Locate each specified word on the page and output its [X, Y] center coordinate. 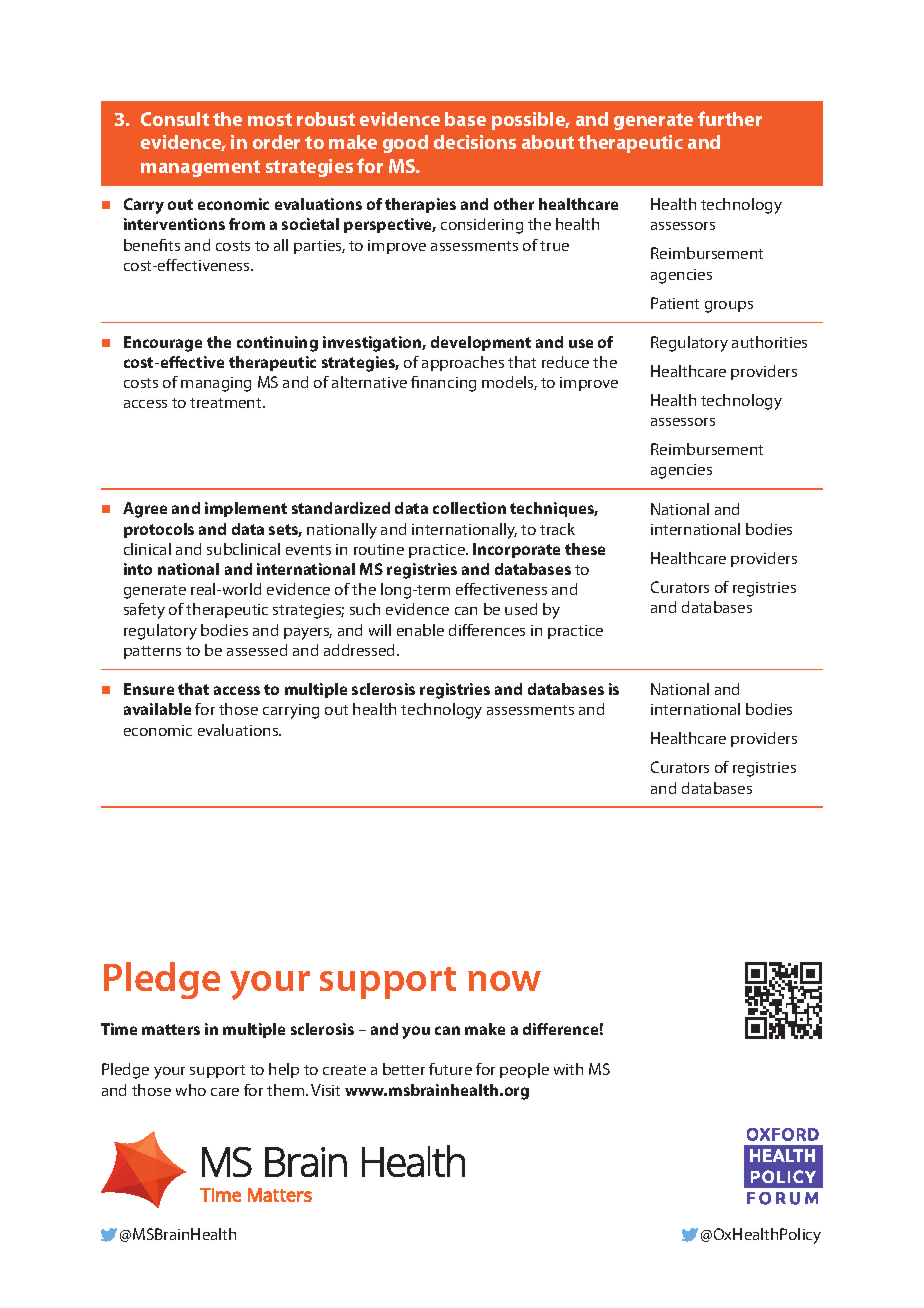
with [568, 1069]
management [200, 168]
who [191, 1090]
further [730, 118]
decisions [475, 142]
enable [420, 630]
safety [144, 611]
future [450, 1069]
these [585, 549]
